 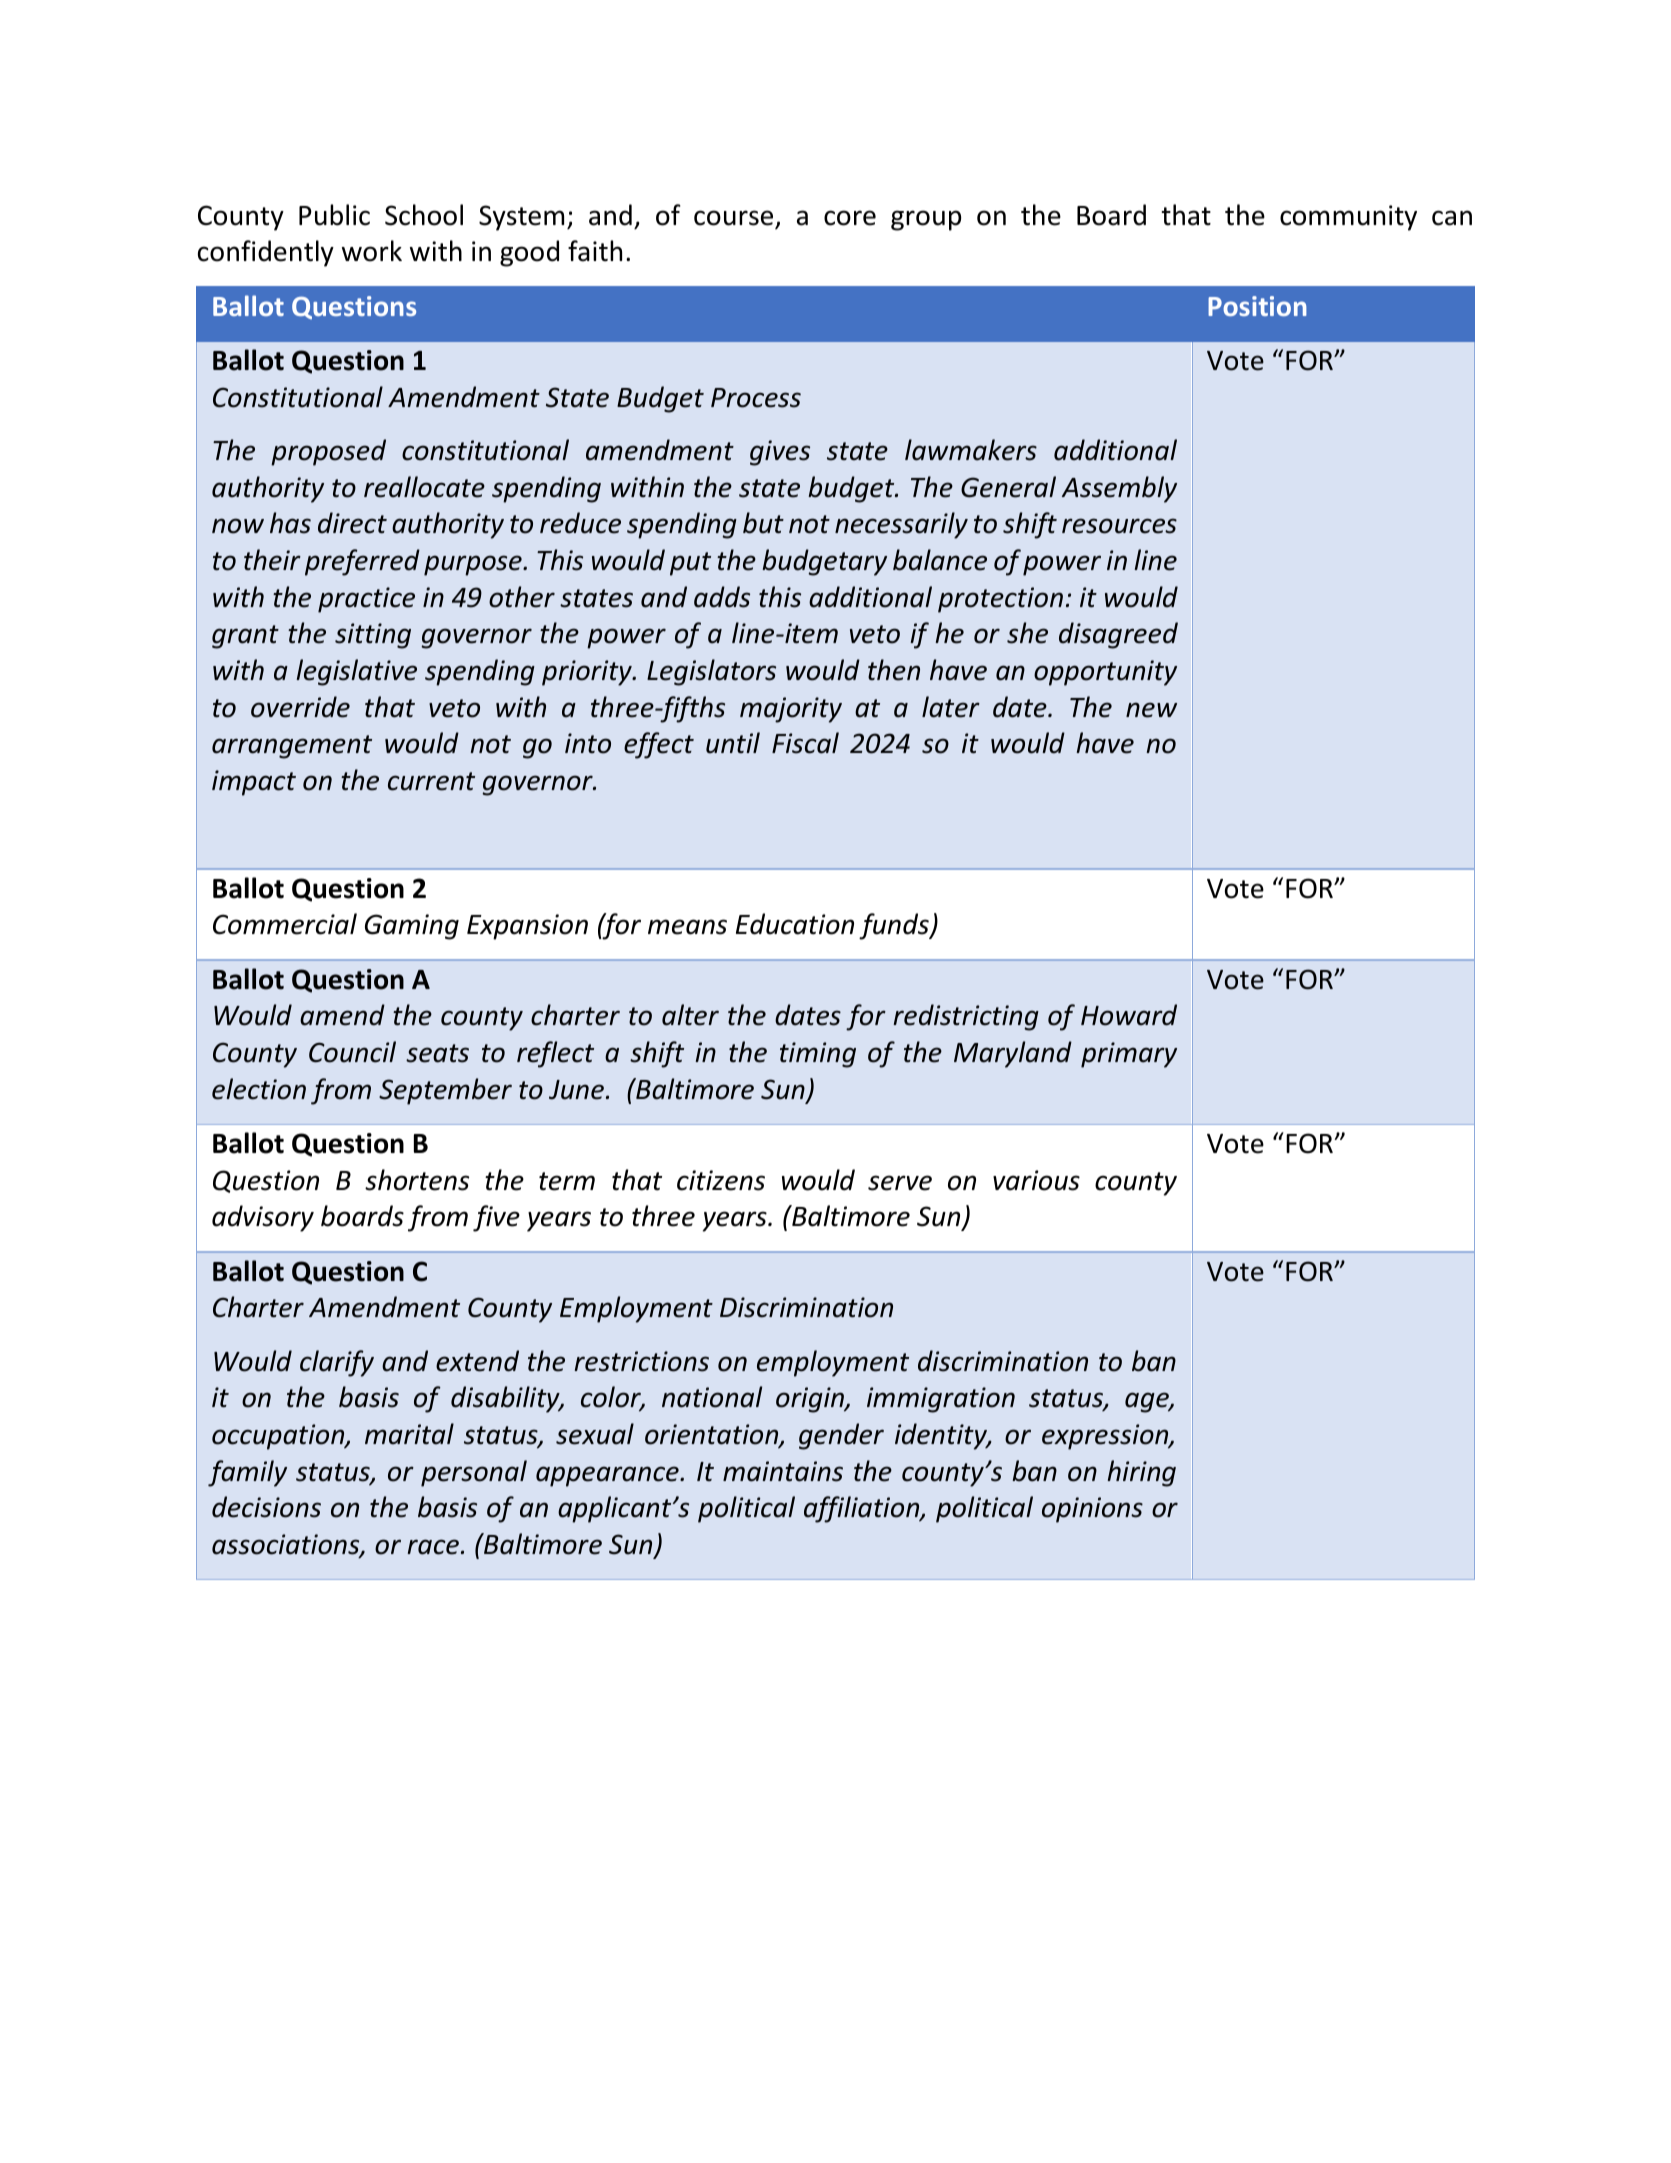 What do you see at coordinates (783, 1471) in the document?
I see `maintains` at bounding box center [783, 1471].
